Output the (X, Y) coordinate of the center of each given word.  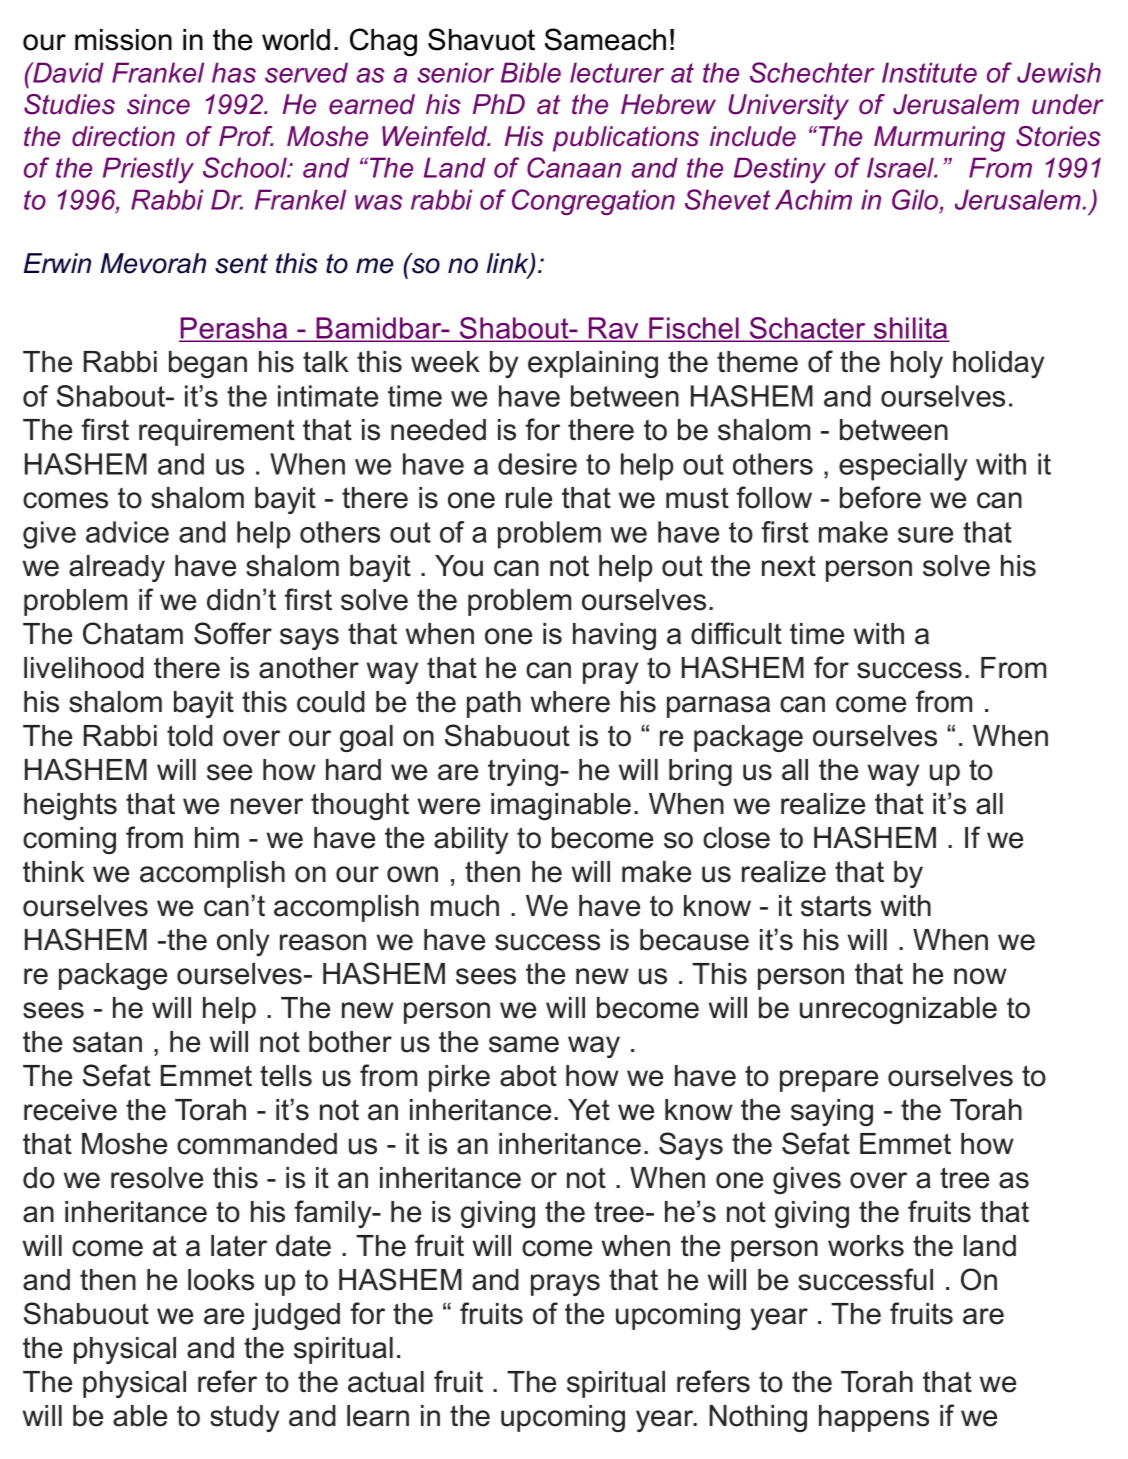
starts (836, 906)
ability (471, 840)
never (267, 806)
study (244, 1418)
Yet (589, 1110)
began (208, 364)
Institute (929, 72)
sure (925, 535)
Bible (531, 72)
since (158, 104)
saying (832, 1112)
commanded (257, 1144)
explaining (593, 364)
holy (917, 364)
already (117, 568)
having (614, 636)
